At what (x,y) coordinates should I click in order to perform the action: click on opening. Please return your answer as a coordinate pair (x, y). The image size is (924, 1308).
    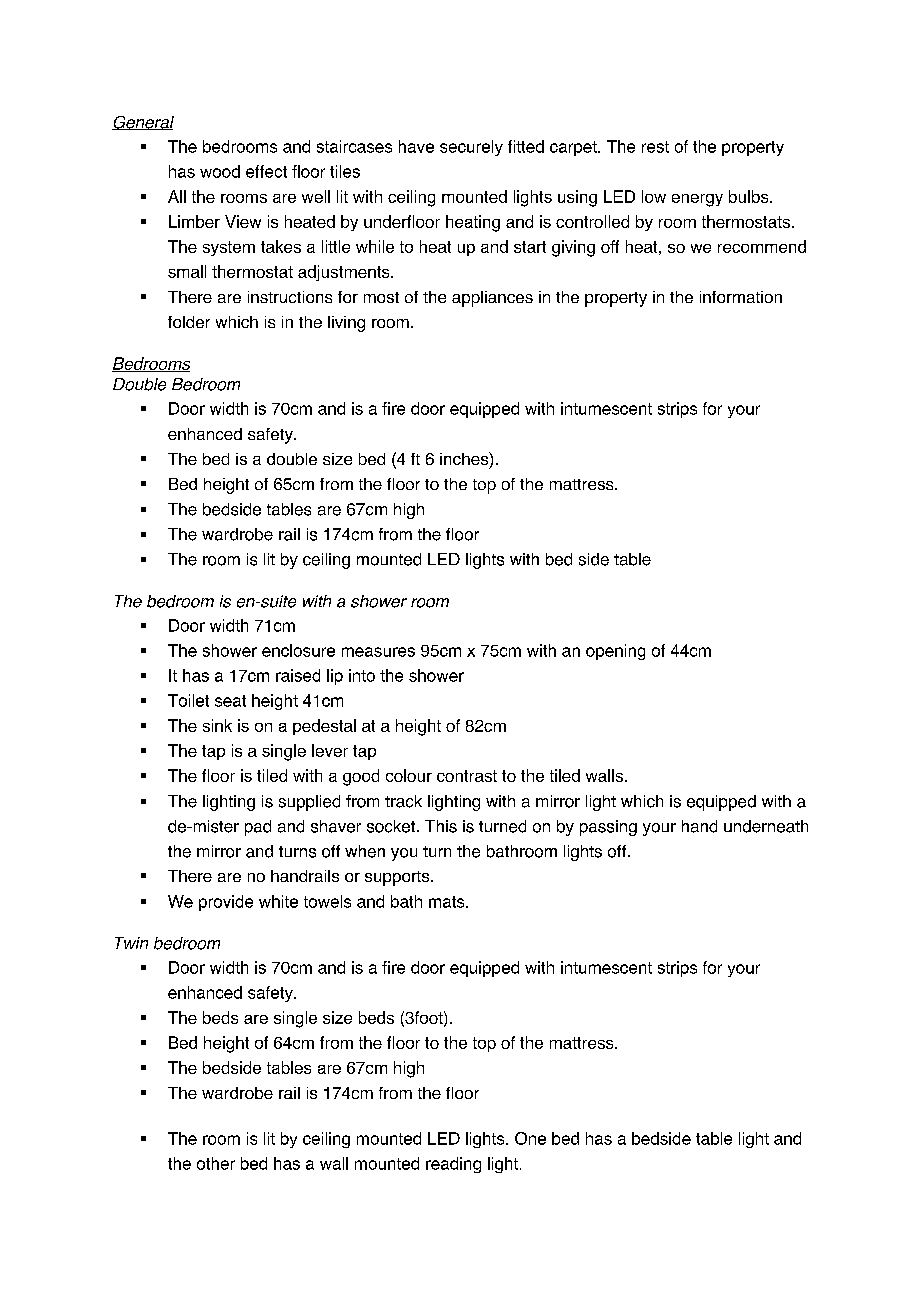
    Looking at the image, I should click on (615, 652).
